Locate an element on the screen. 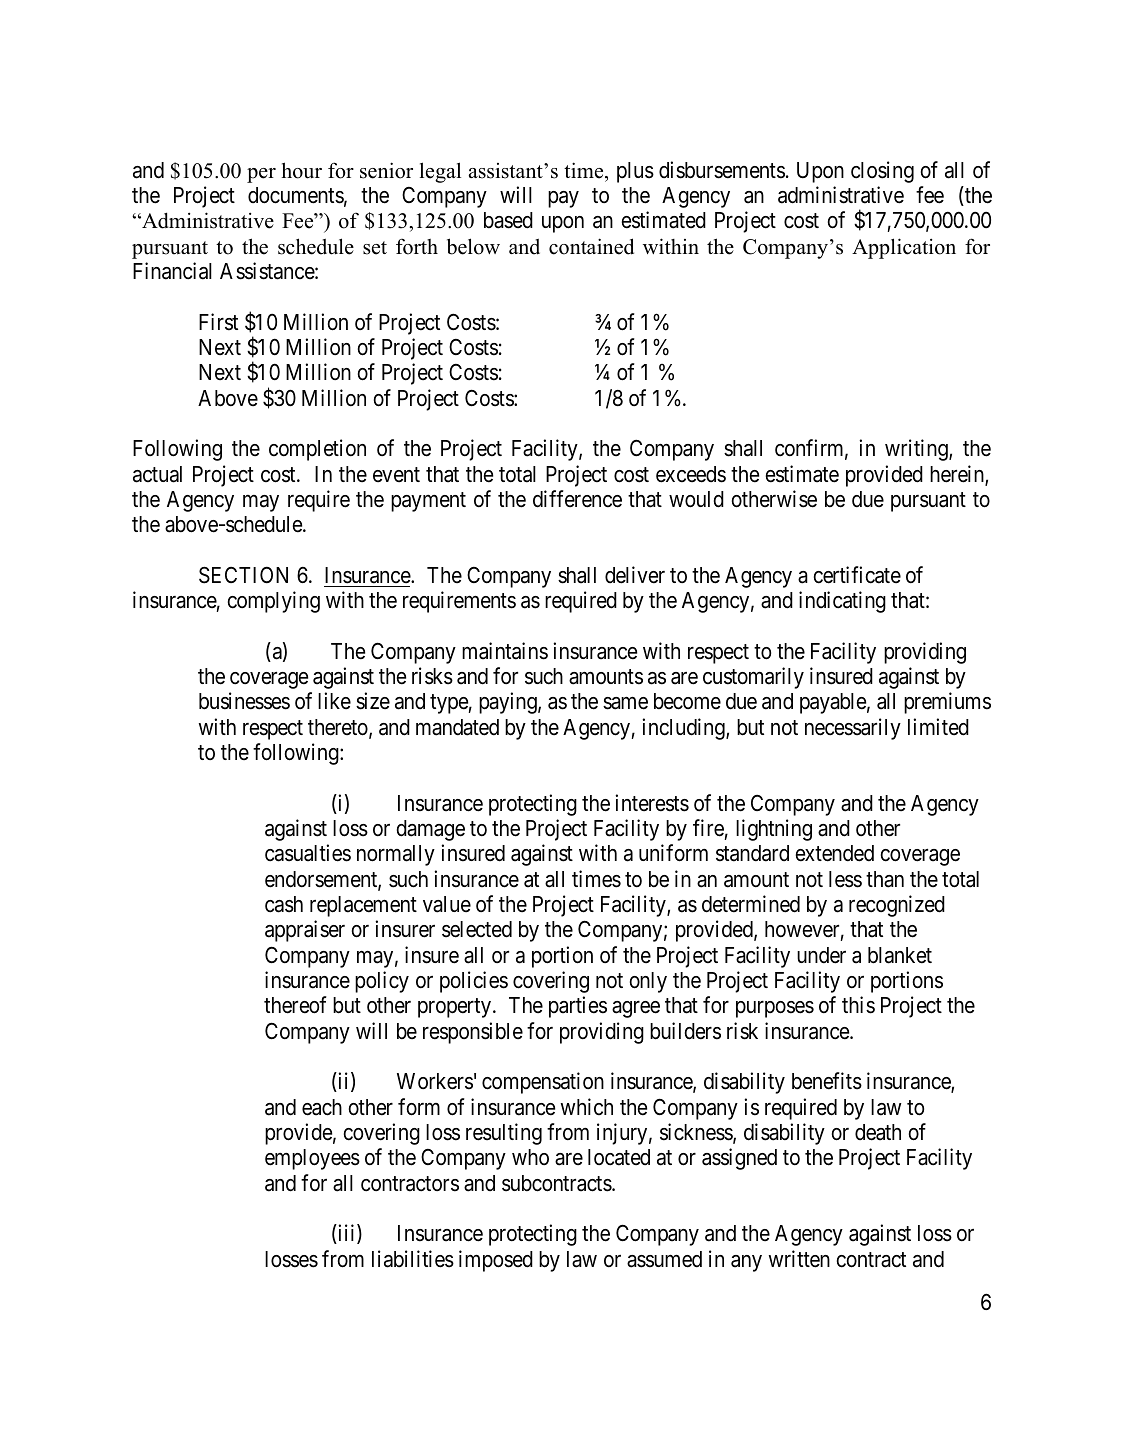  SECTION is located at coordinates (243, 575).
